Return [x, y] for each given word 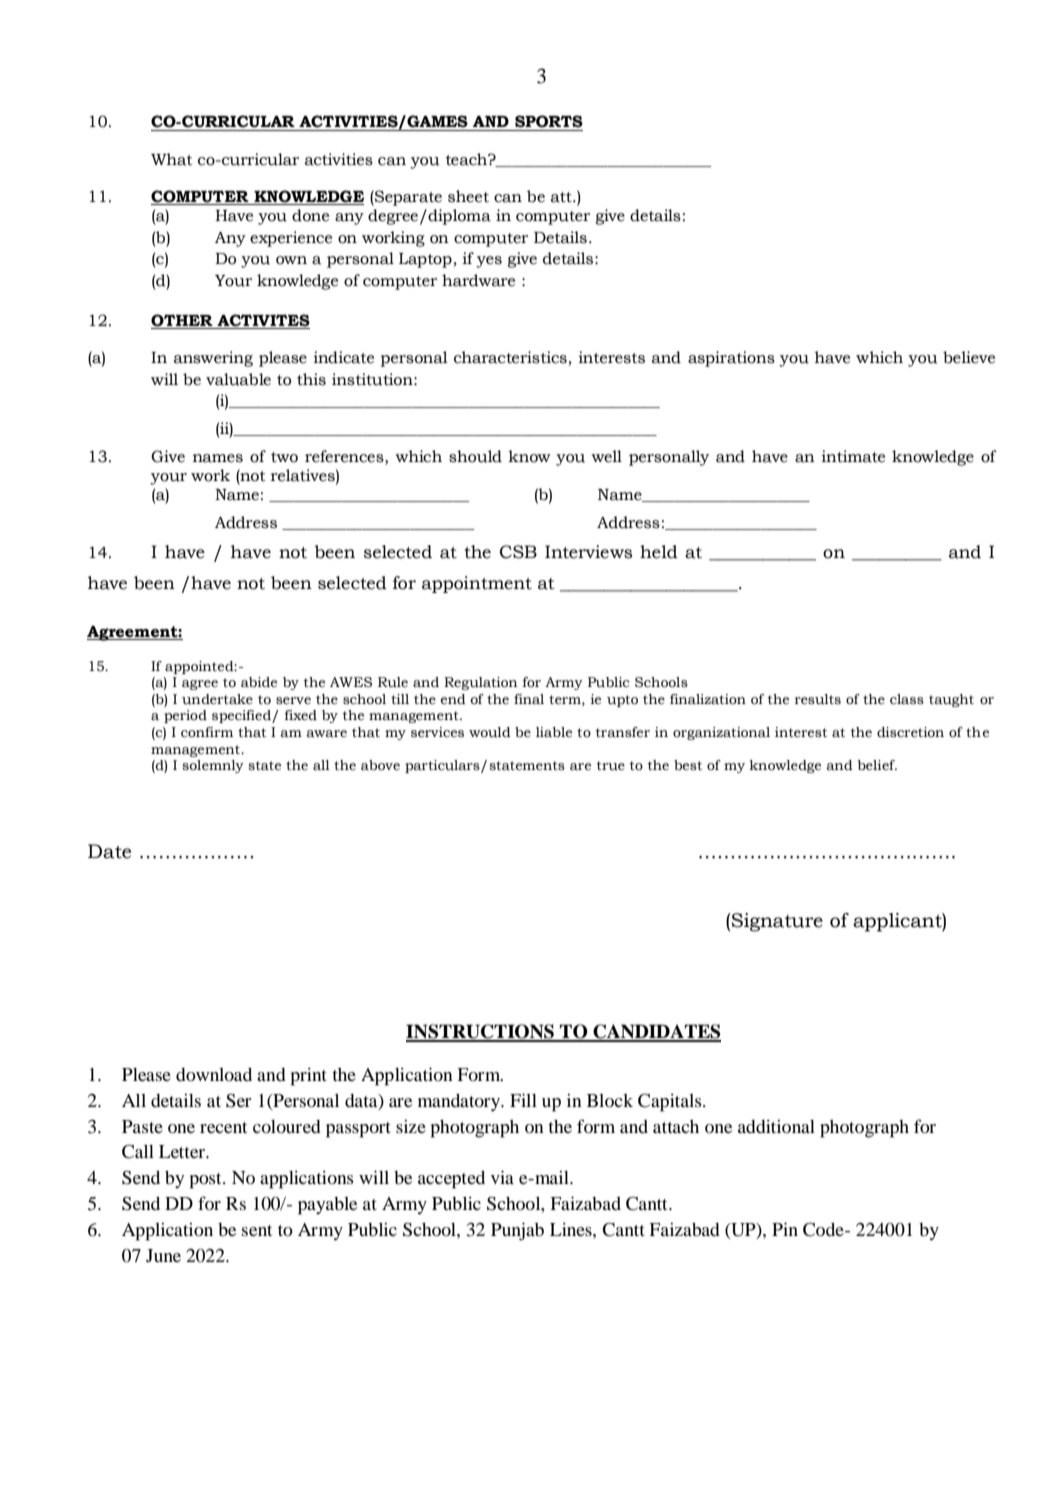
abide [259, 682]
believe [969, 357]
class [907, 699]
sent [257, 1230]
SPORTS [549, 121]
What [172, 159]
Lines [572, 1229]
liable [554, 732]
